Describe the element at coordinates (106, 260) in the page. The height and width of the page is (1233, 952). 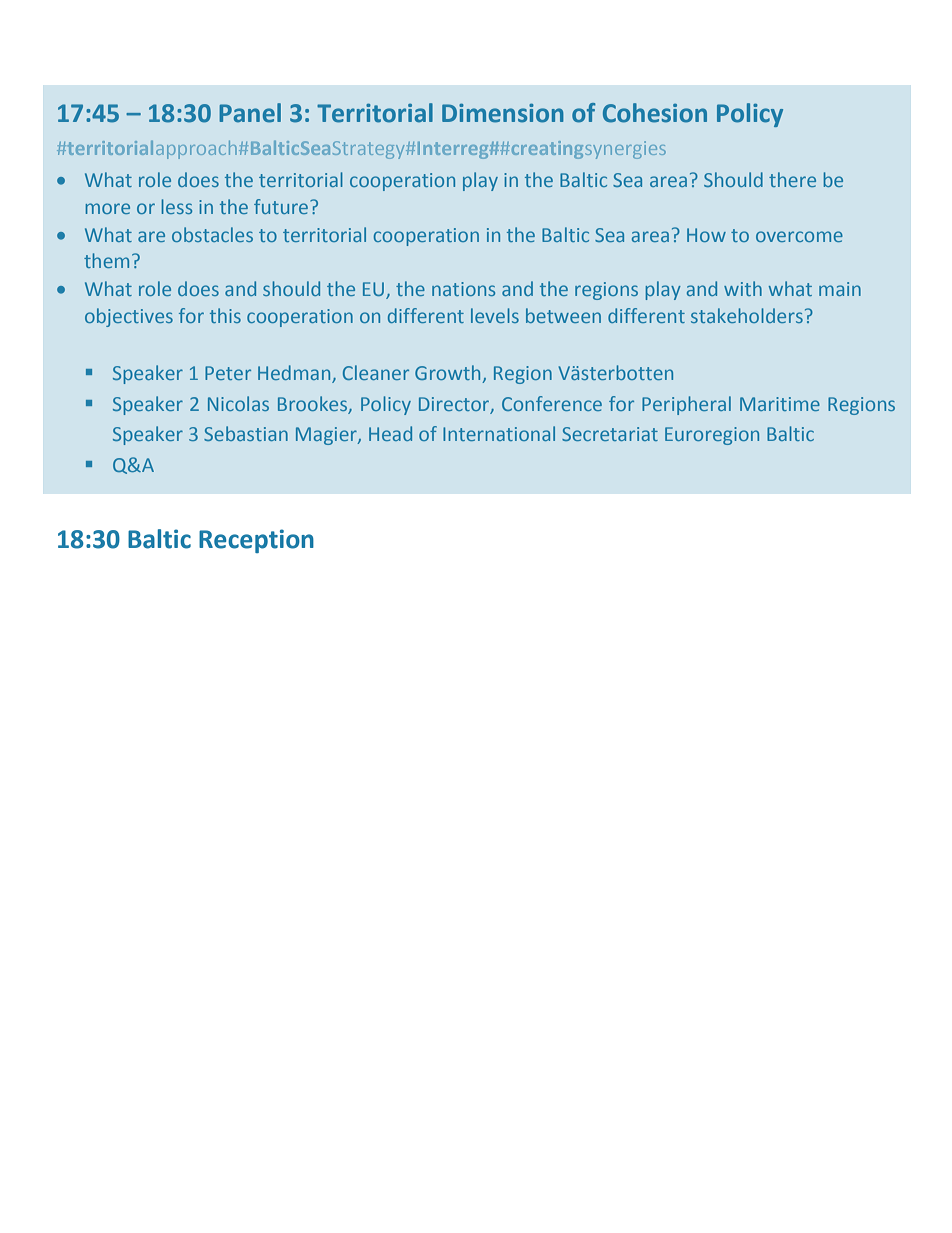
I see `them` at that location.
